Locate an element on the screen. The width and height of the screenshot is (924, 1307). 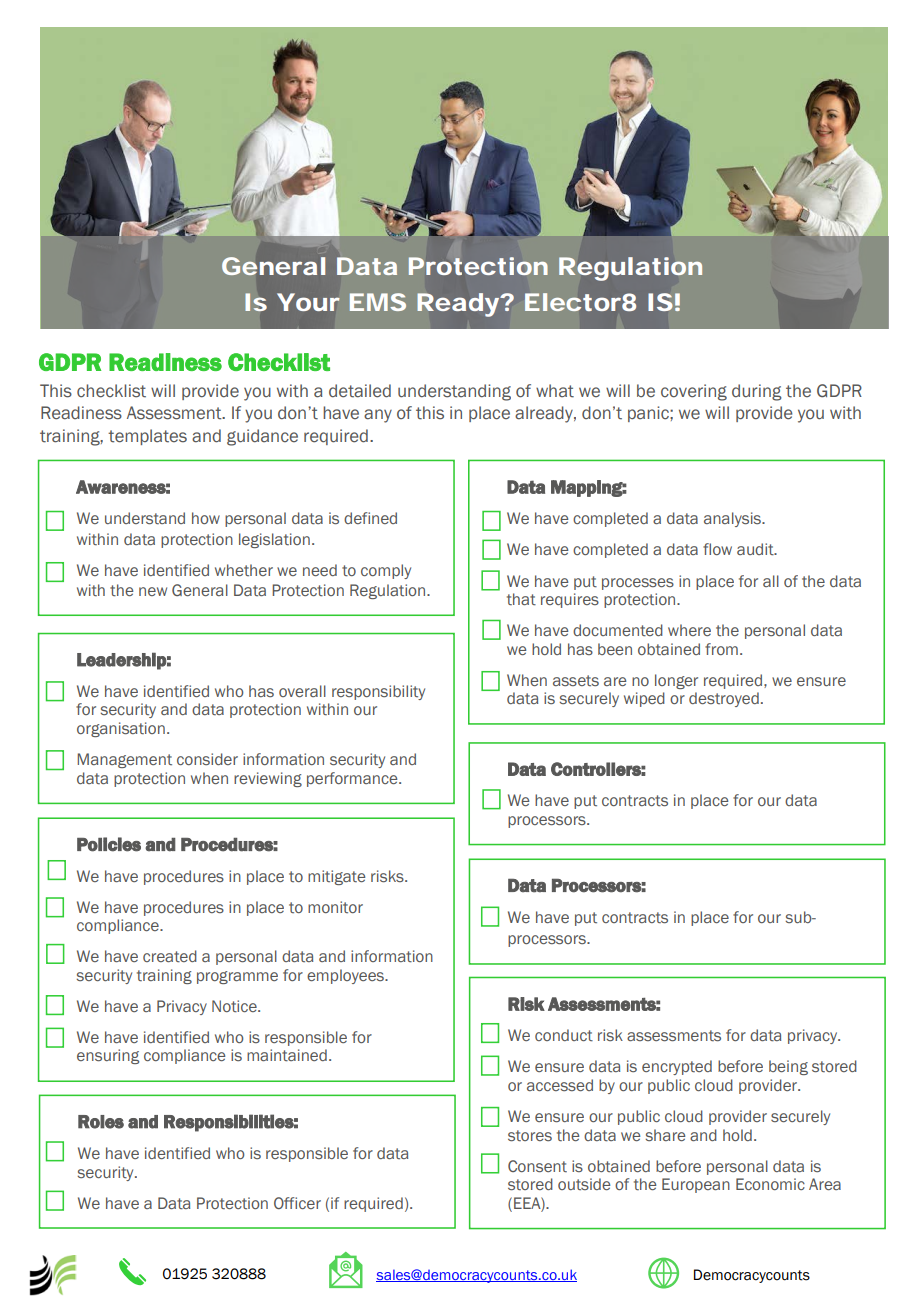
audit is located at coordinates (756, 549).
